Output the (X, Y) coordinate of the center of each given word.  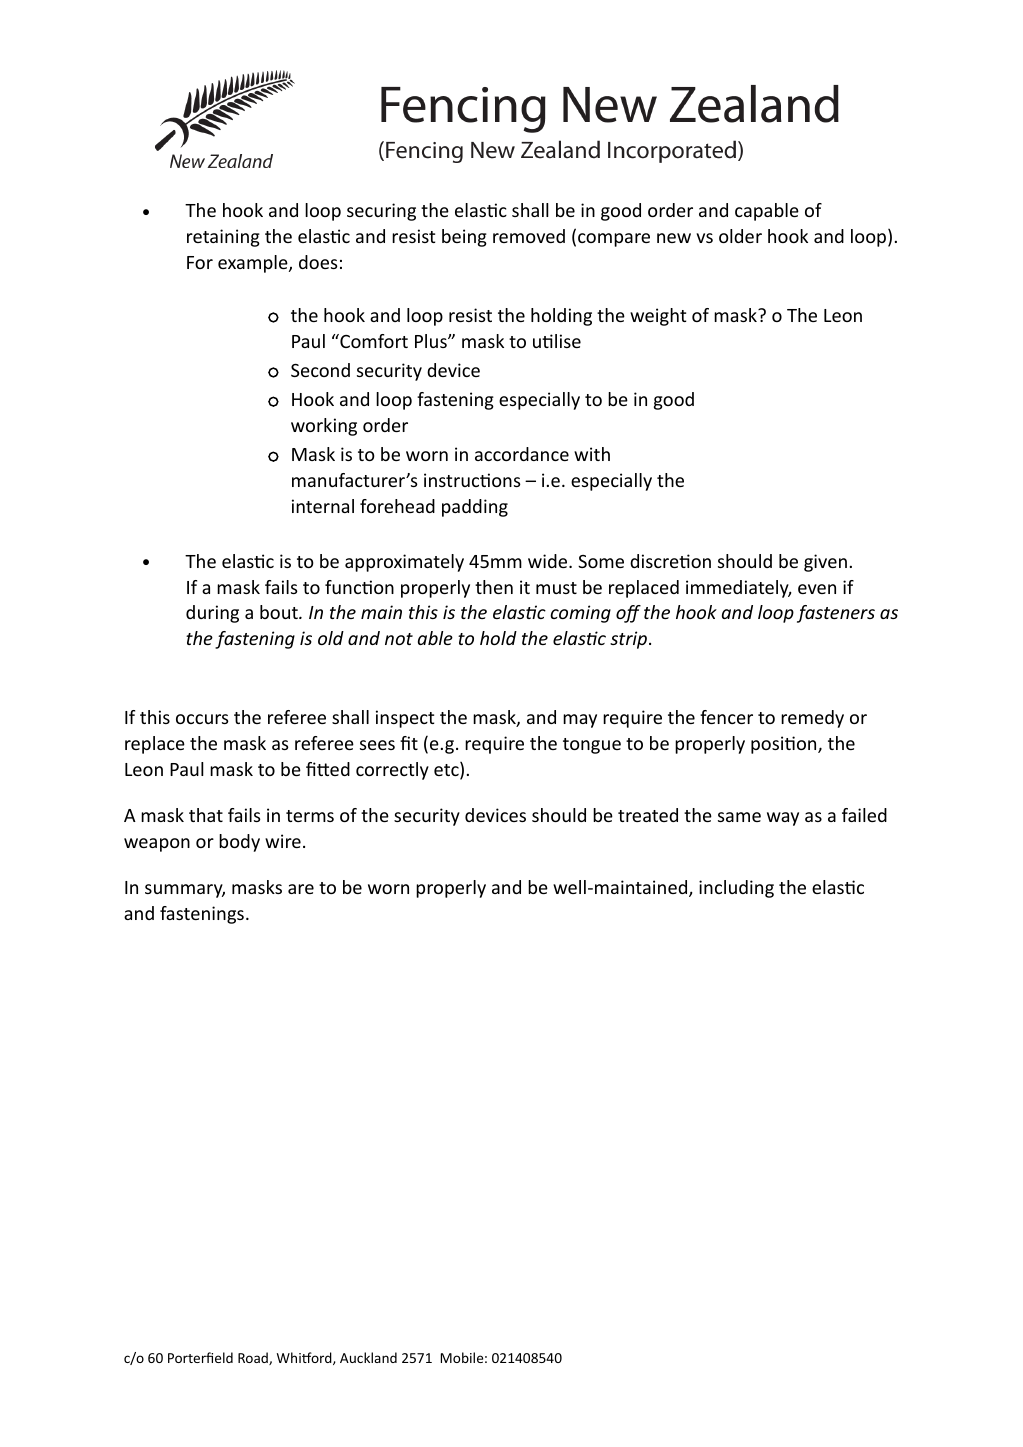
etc (447, 770)
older (740, 236)
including (736, 889)
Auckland (368, 1357)
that (206, 815)
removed (529, 236)
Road (254, 1358)
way (783, 819)
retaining (223, 238)
